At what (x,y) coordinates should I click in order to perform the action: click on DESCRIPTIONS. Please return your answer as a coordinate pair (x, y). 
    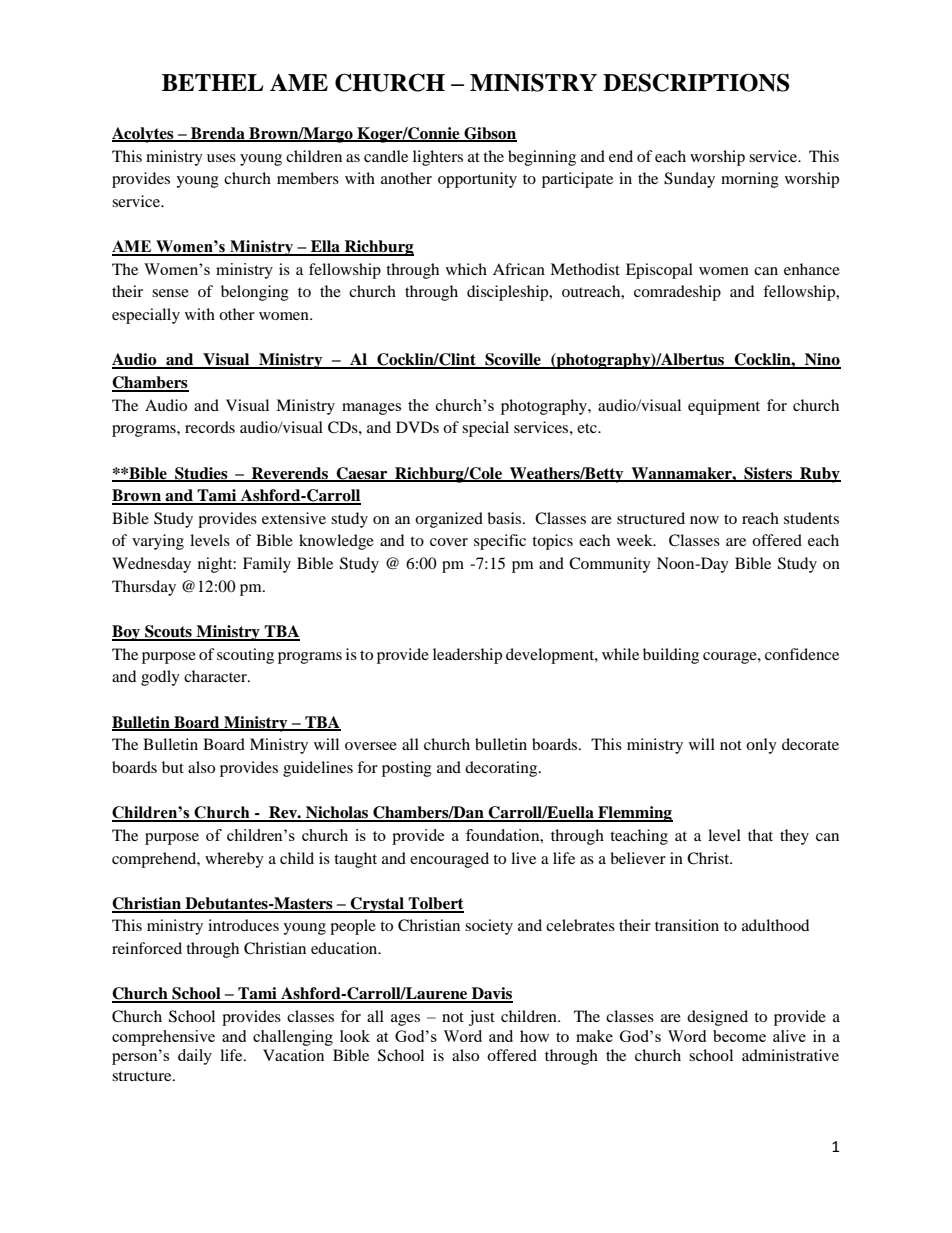
    Looking at the image, I should click on (696, 82).
